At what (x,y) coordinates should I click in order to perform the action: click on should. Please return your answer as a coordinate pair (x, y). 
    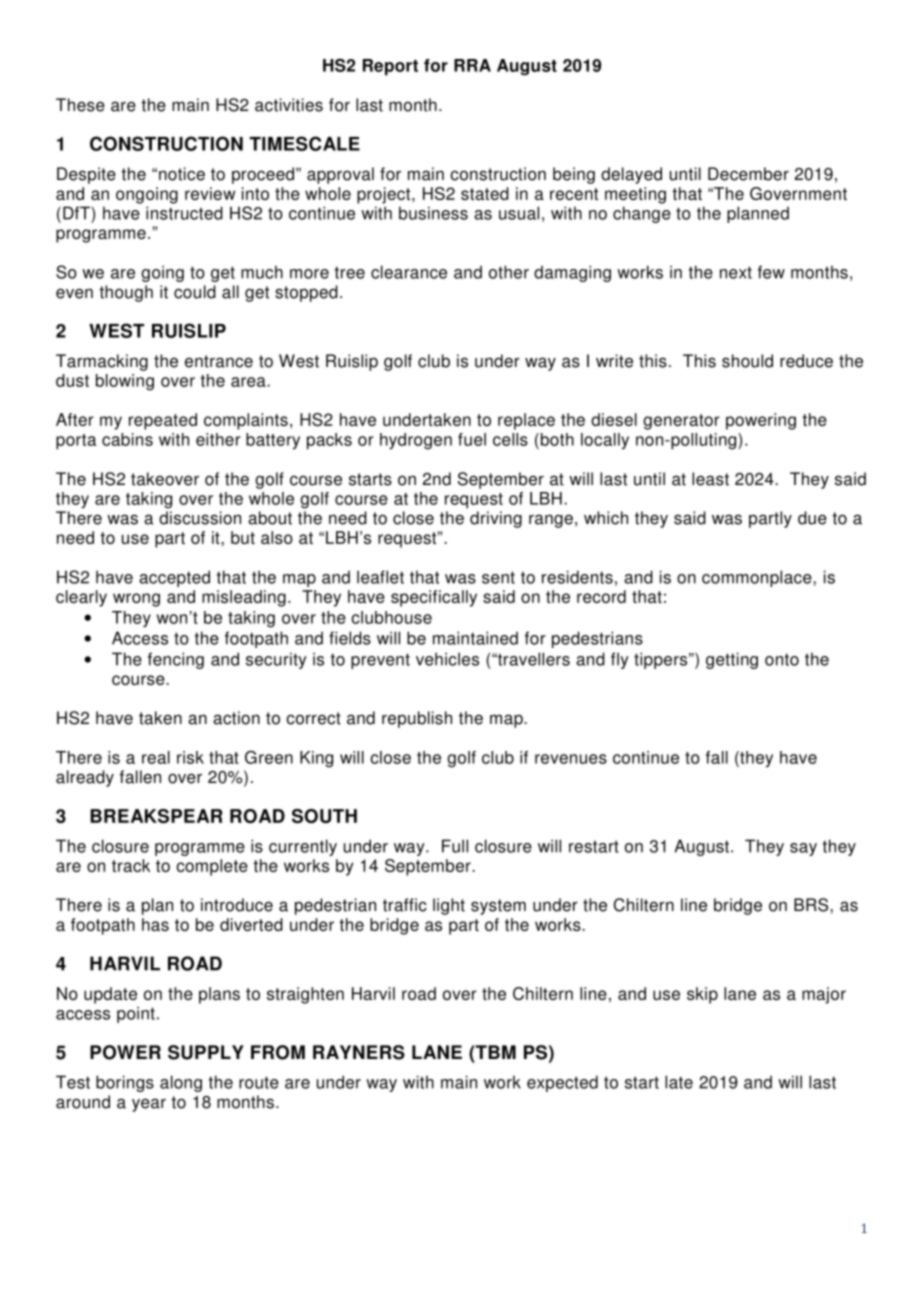
    Looking at the image, I should click on (747, 361).
